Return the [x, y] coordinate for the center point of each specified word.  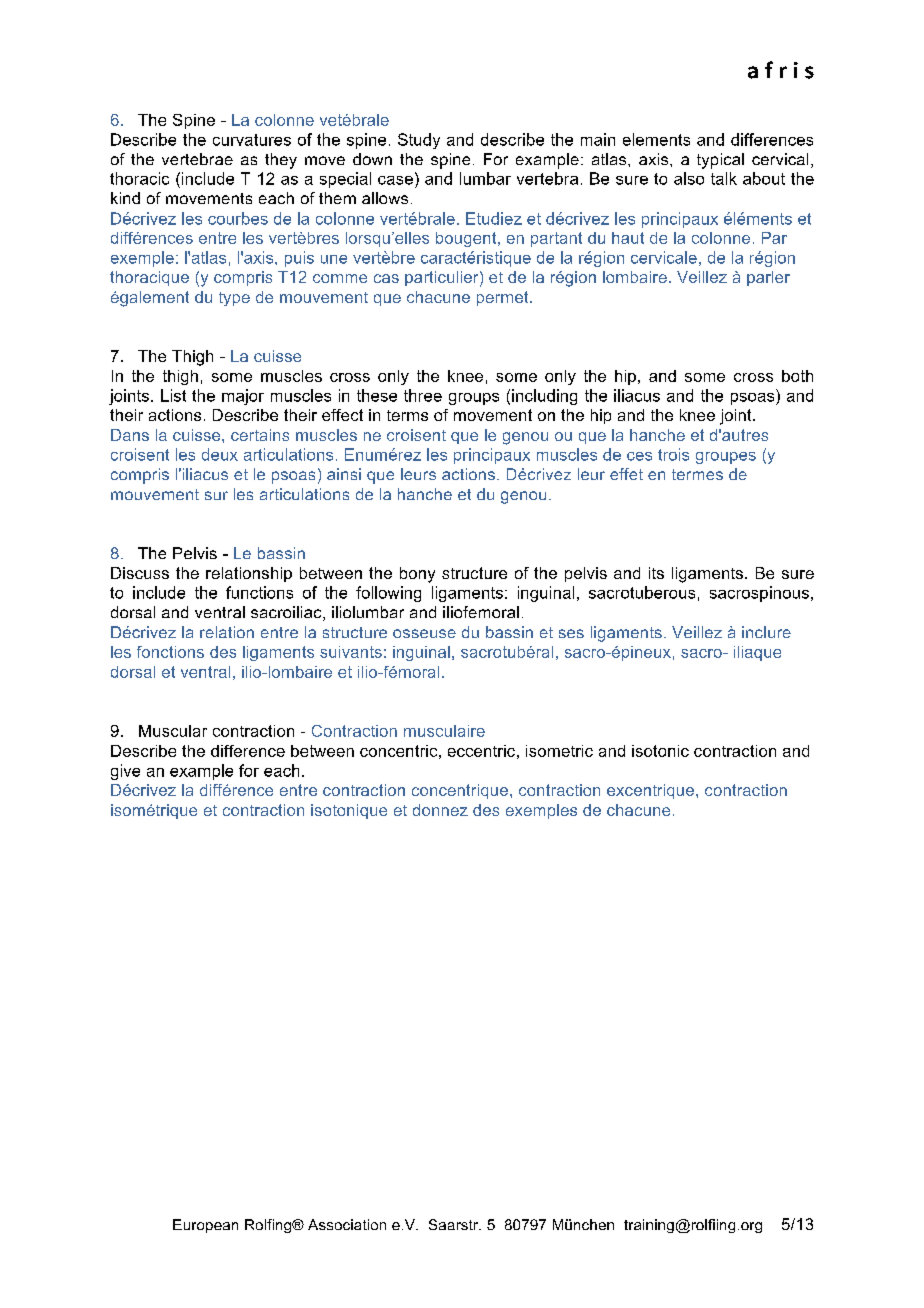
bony [417, 575]
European [205, 1226]
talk [724, 178]
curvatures [252, 140]
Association [347, 1224]
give [125, 772]
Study [419, 141]
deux [220, 454]
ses [571, 633]
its [656, 573]
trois [673, 454]
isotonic [660, 751]
